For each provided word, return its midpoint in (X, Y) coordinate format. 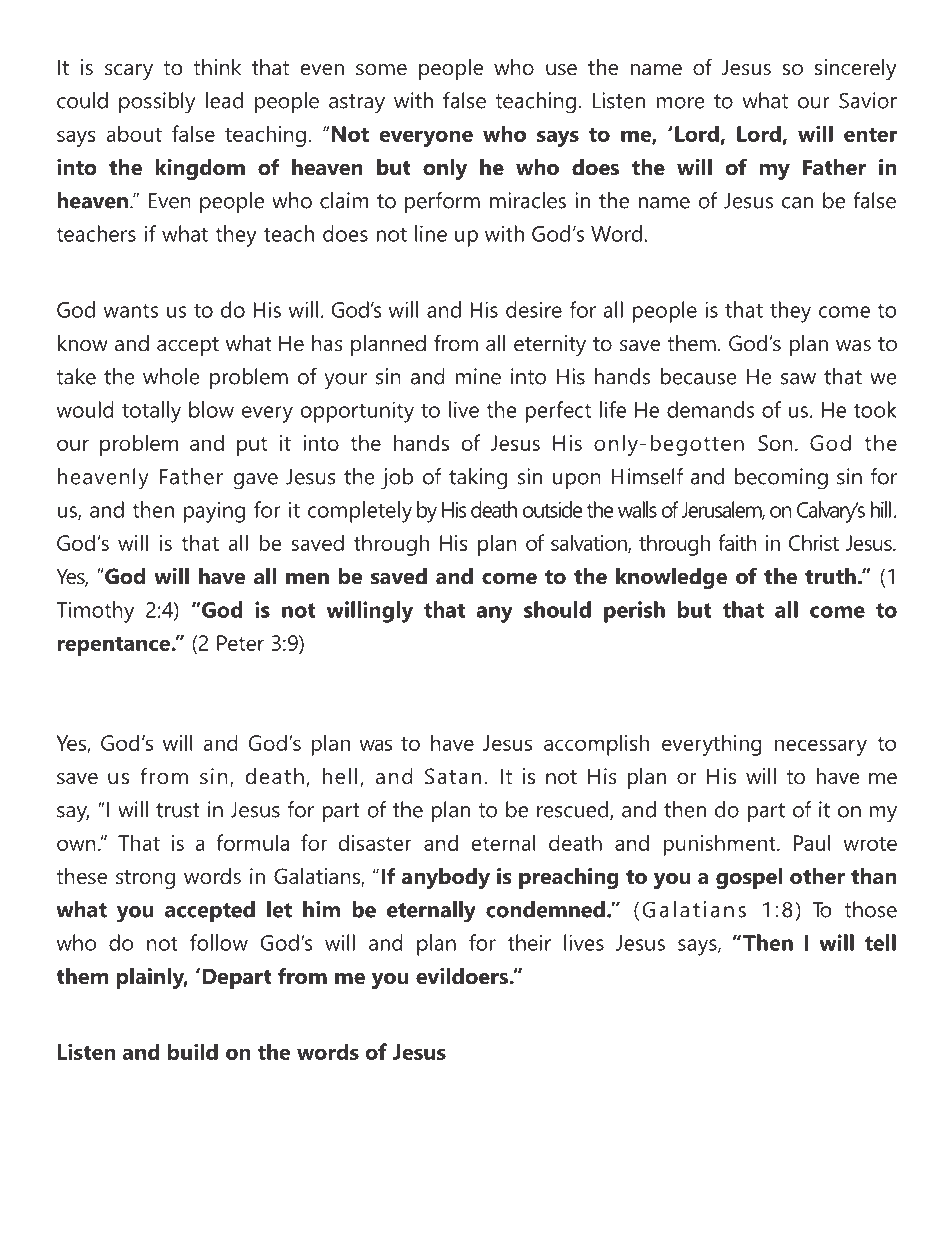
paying (214, 512)
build (193, 1051)
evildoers (462, 976)
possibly (157, 103)
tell (880, 942)
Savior (868, 100)
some (381, 70)
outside (553, 509)
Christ (814, 542)
